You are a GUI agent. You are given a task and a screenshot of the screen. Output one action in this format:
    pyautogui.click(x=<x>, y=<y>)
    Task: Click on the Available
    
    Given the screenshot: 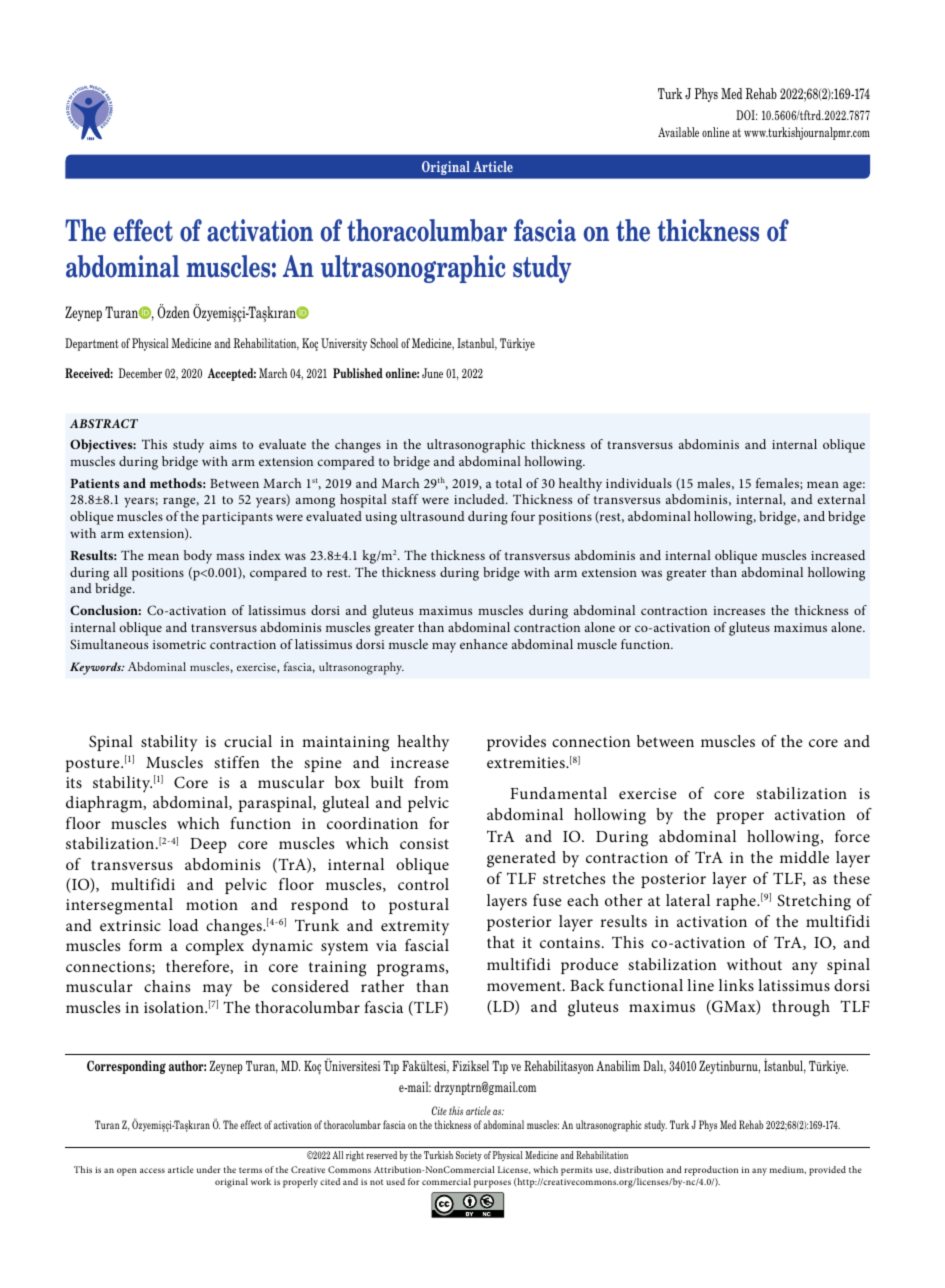 What is the action you would take?
    pyautogui.click(x=678, y=132)
